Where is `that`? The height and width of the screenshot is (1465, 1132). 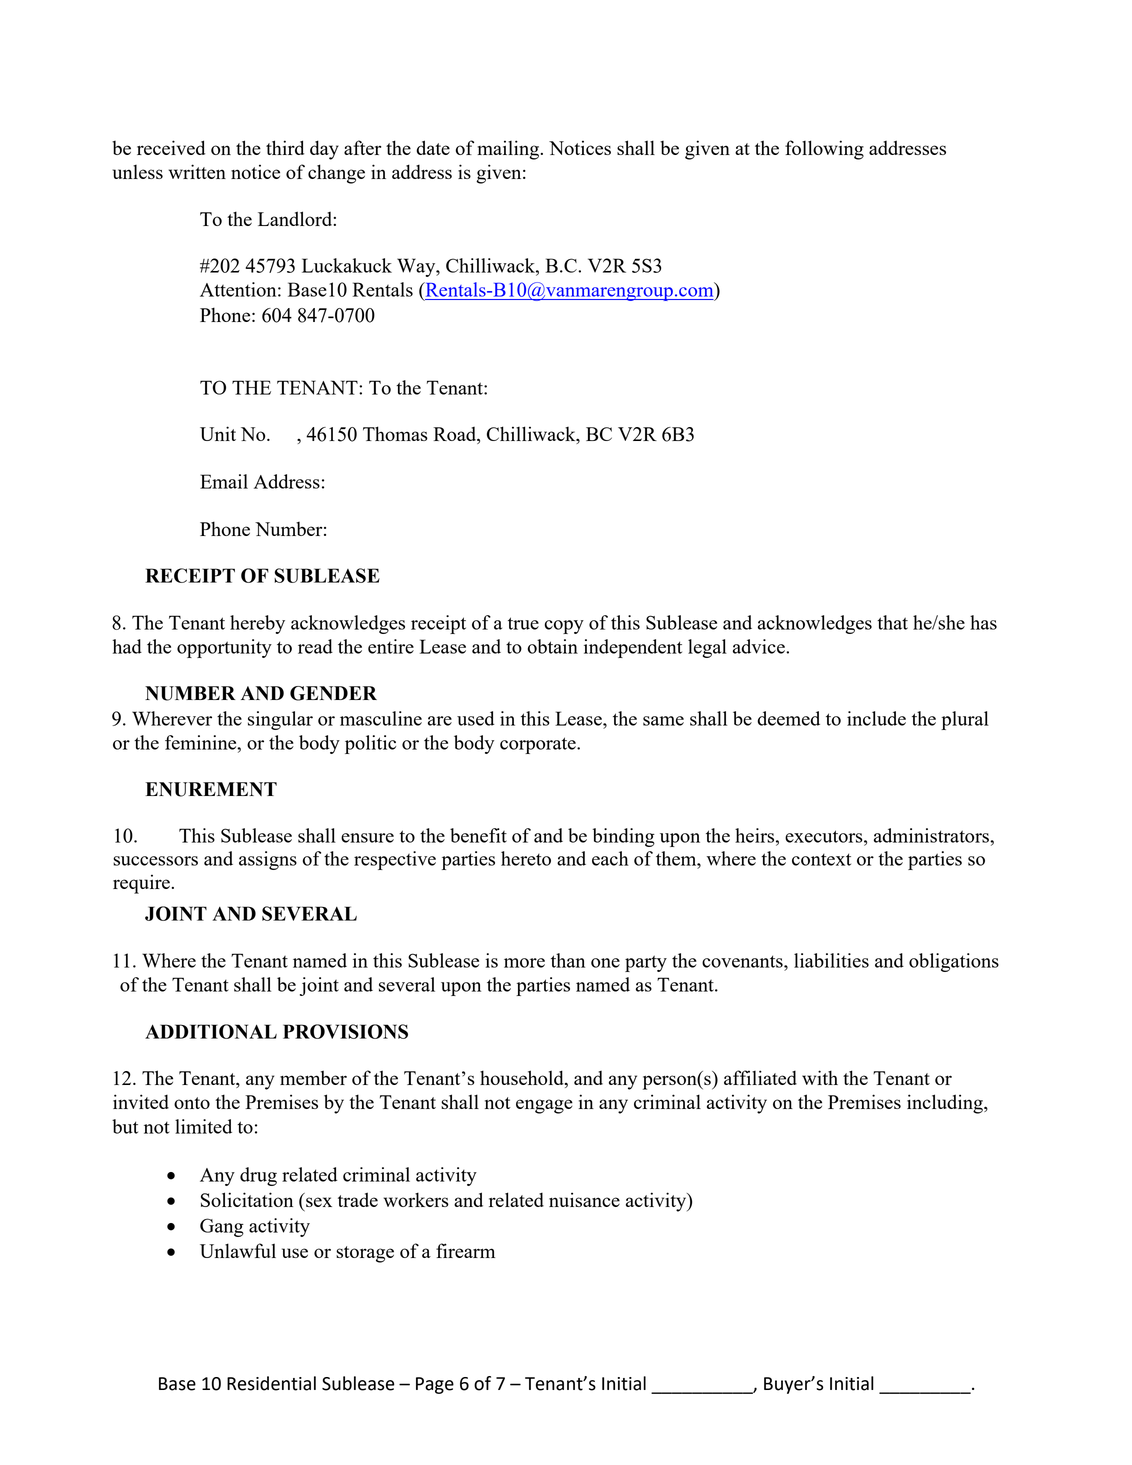
that is located at coordinates (892, 622).
